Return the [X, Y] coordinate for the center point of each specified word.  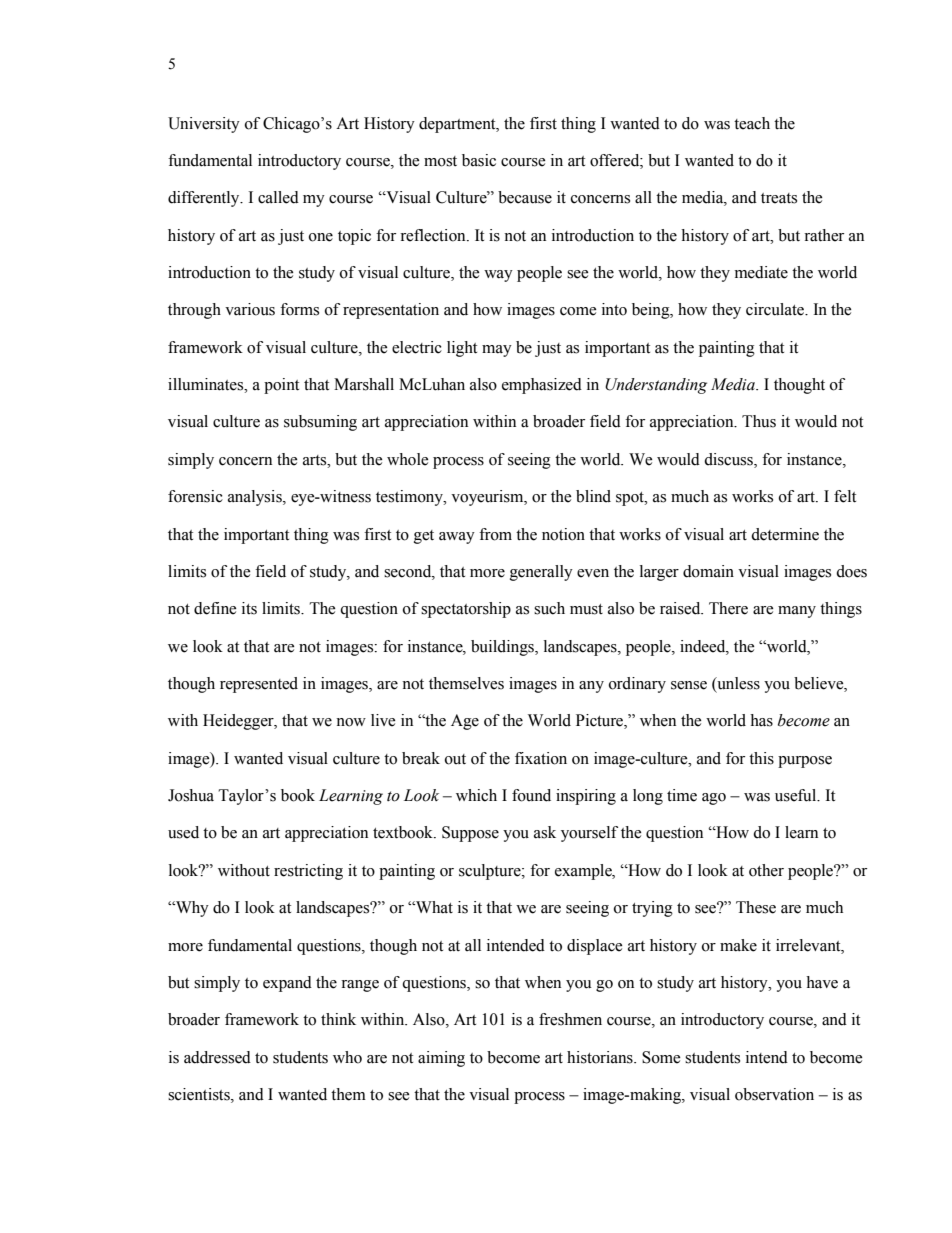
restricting [308, 872]
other [766, 870]
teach [752, 123]
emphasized [542, 386]
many [797, 612]
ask [545, 832]
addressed [217, 1057]
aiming [441, 1059]
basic [479, 160]
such [549, 608]
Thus [759, 421]
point [281, 386]
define [215, 608]
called [278, 197]
